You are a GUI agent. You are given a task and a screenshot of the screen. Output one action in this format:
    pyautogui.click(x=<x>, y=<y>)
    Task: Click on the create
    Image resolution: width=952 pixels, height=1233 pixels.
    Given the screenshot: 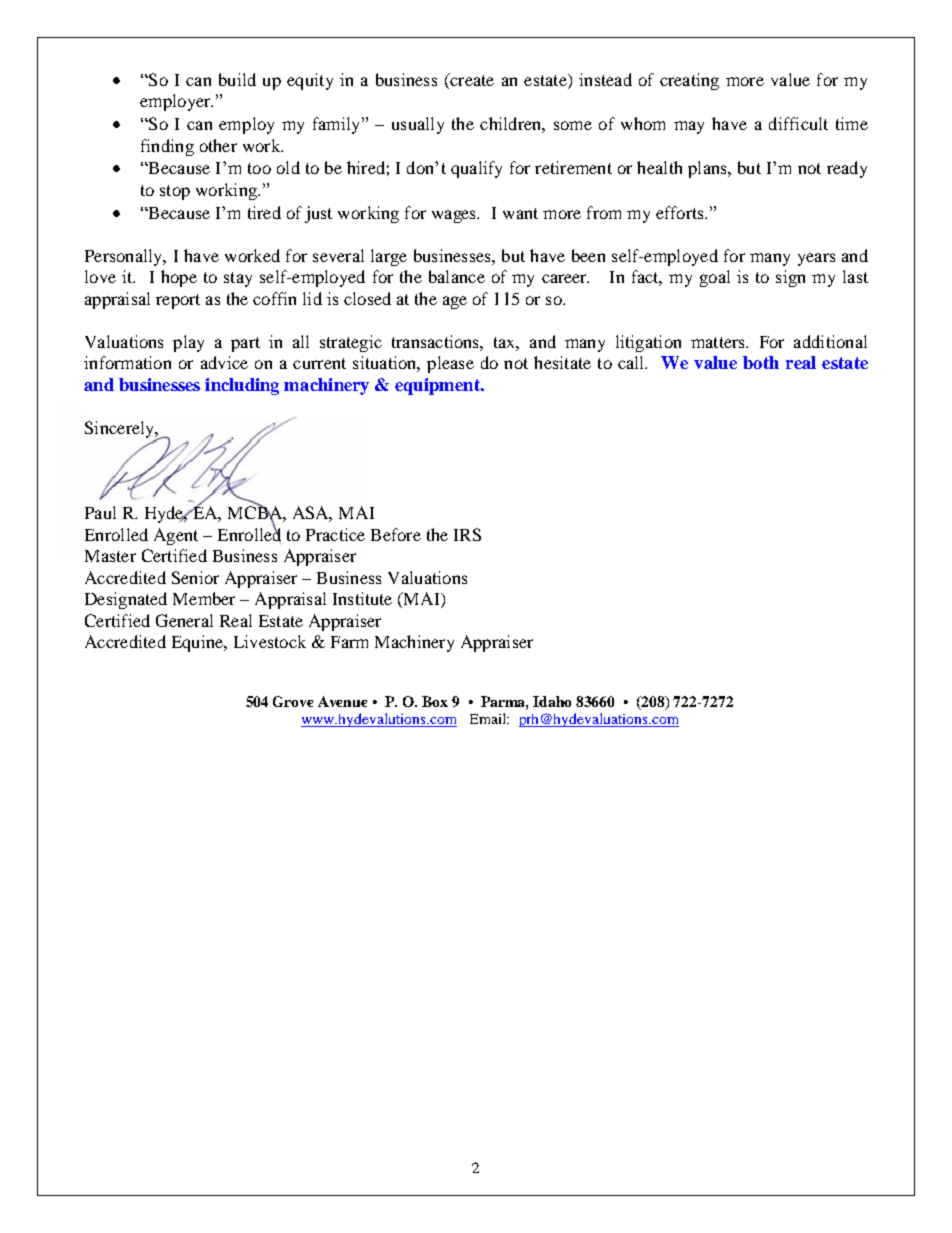 What is the action you would take?
    pyautogui.click(x=471, y=79)
